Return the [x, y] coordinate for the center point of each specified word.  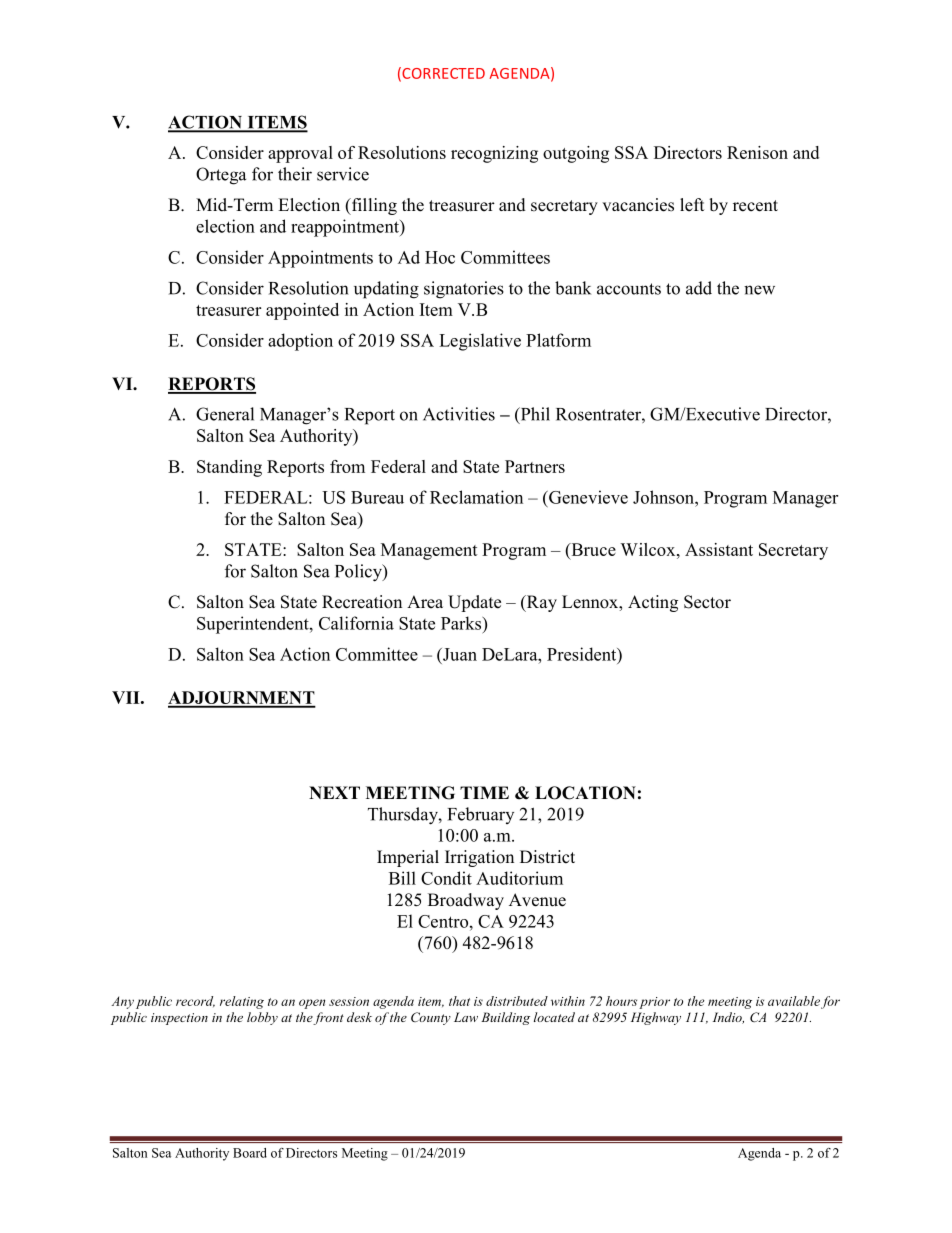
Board [250, 1153]
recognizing [494, 154]
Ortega [221, 176]
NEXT [334, 792]
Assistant [719, 549]
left [692, 205]
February [481, 815]
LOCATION [585, 793]
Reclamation [476, 497]
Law [466, 1017]
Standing [229, 468]
